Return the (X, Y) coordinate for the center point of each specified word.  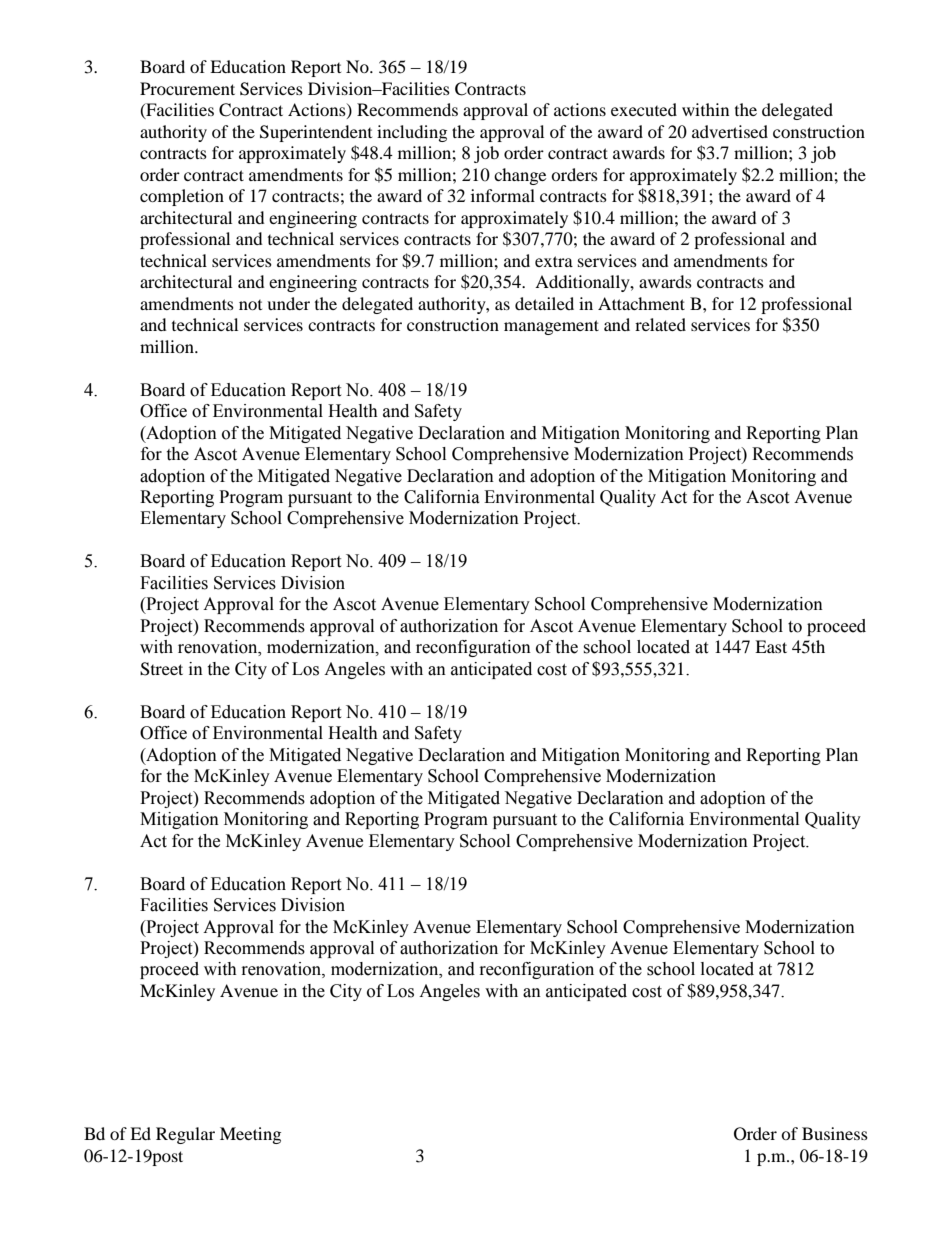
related (660, 324)
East (771, 646)
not (250, 305)
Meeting (250, 1135)
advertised (730, 131)
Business (835, 1133)
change (520, 176)
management (551, 327)
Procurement (187, 88)
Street (161, 669)
